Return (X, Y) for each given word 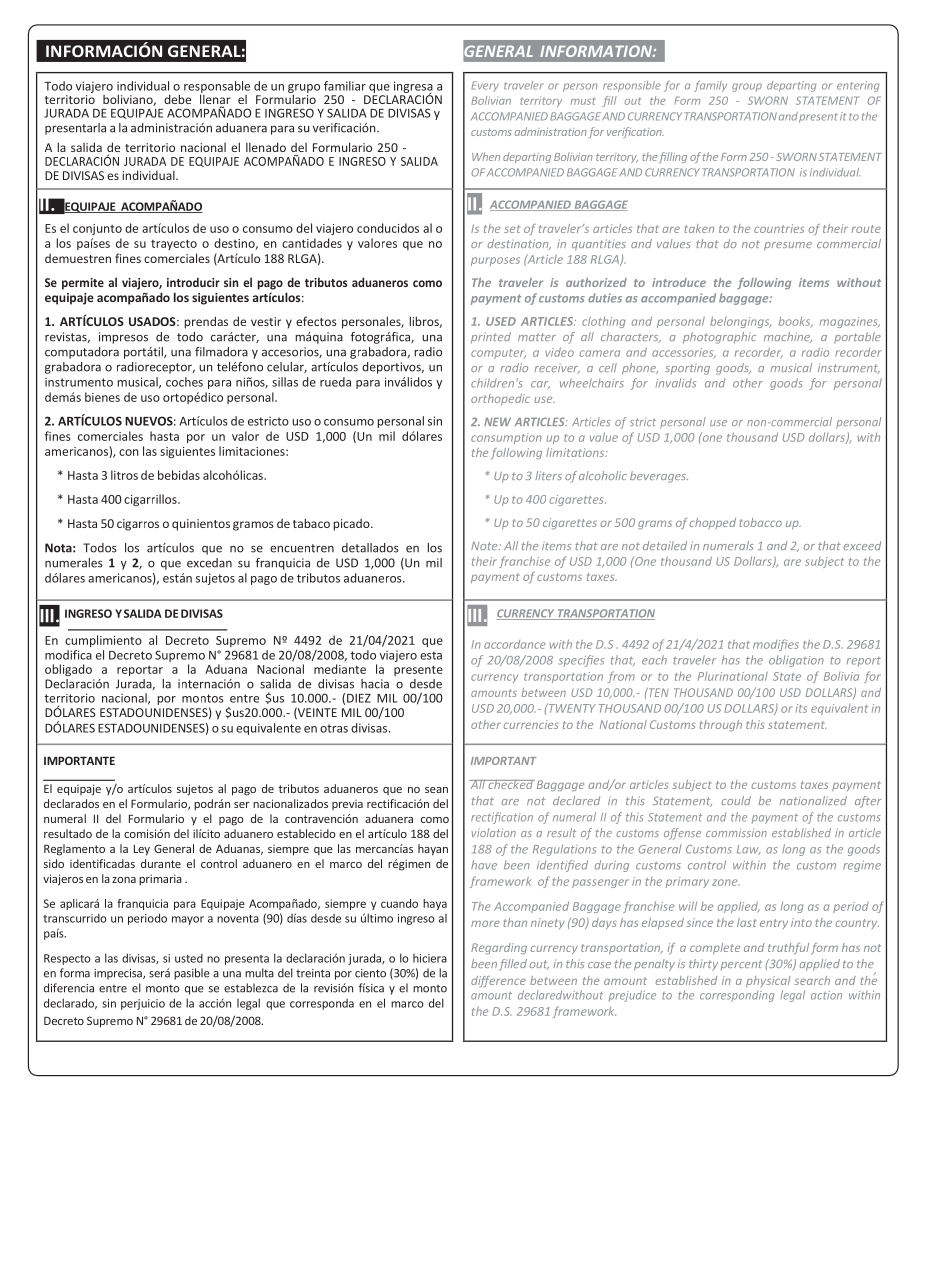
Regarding (499, 948)
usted (189, 958)
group (747, 87)
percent (741, 965)
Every (485, 86)
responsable (217, 88)
